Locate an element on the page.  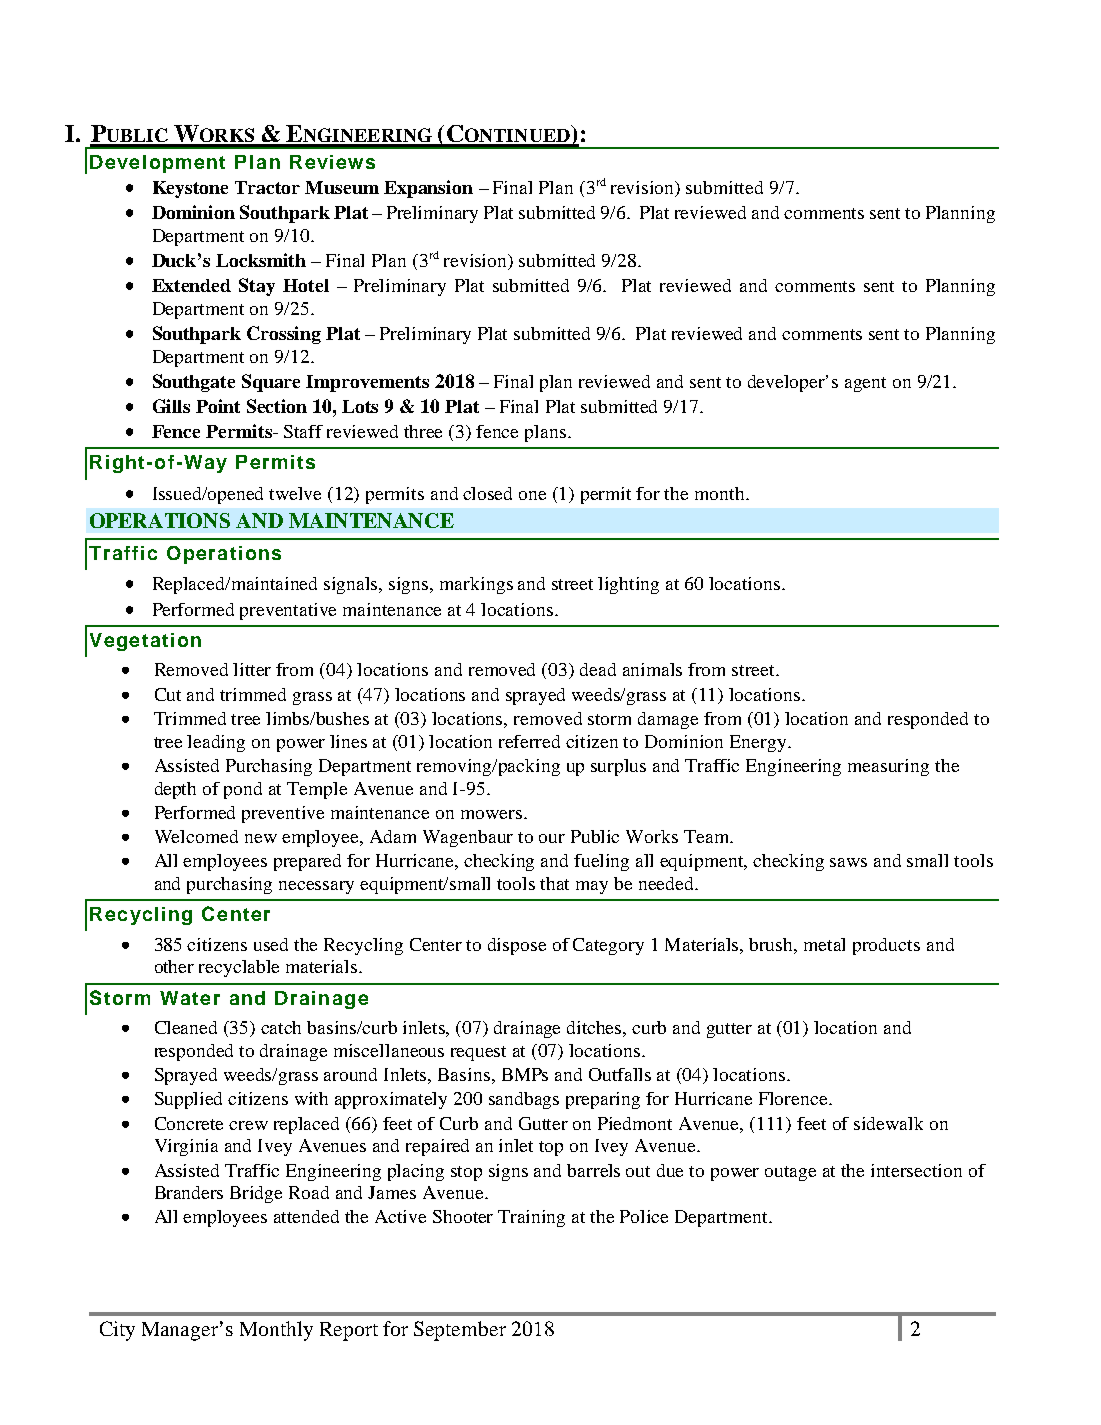
referred is located at coordinates (529, 741).
